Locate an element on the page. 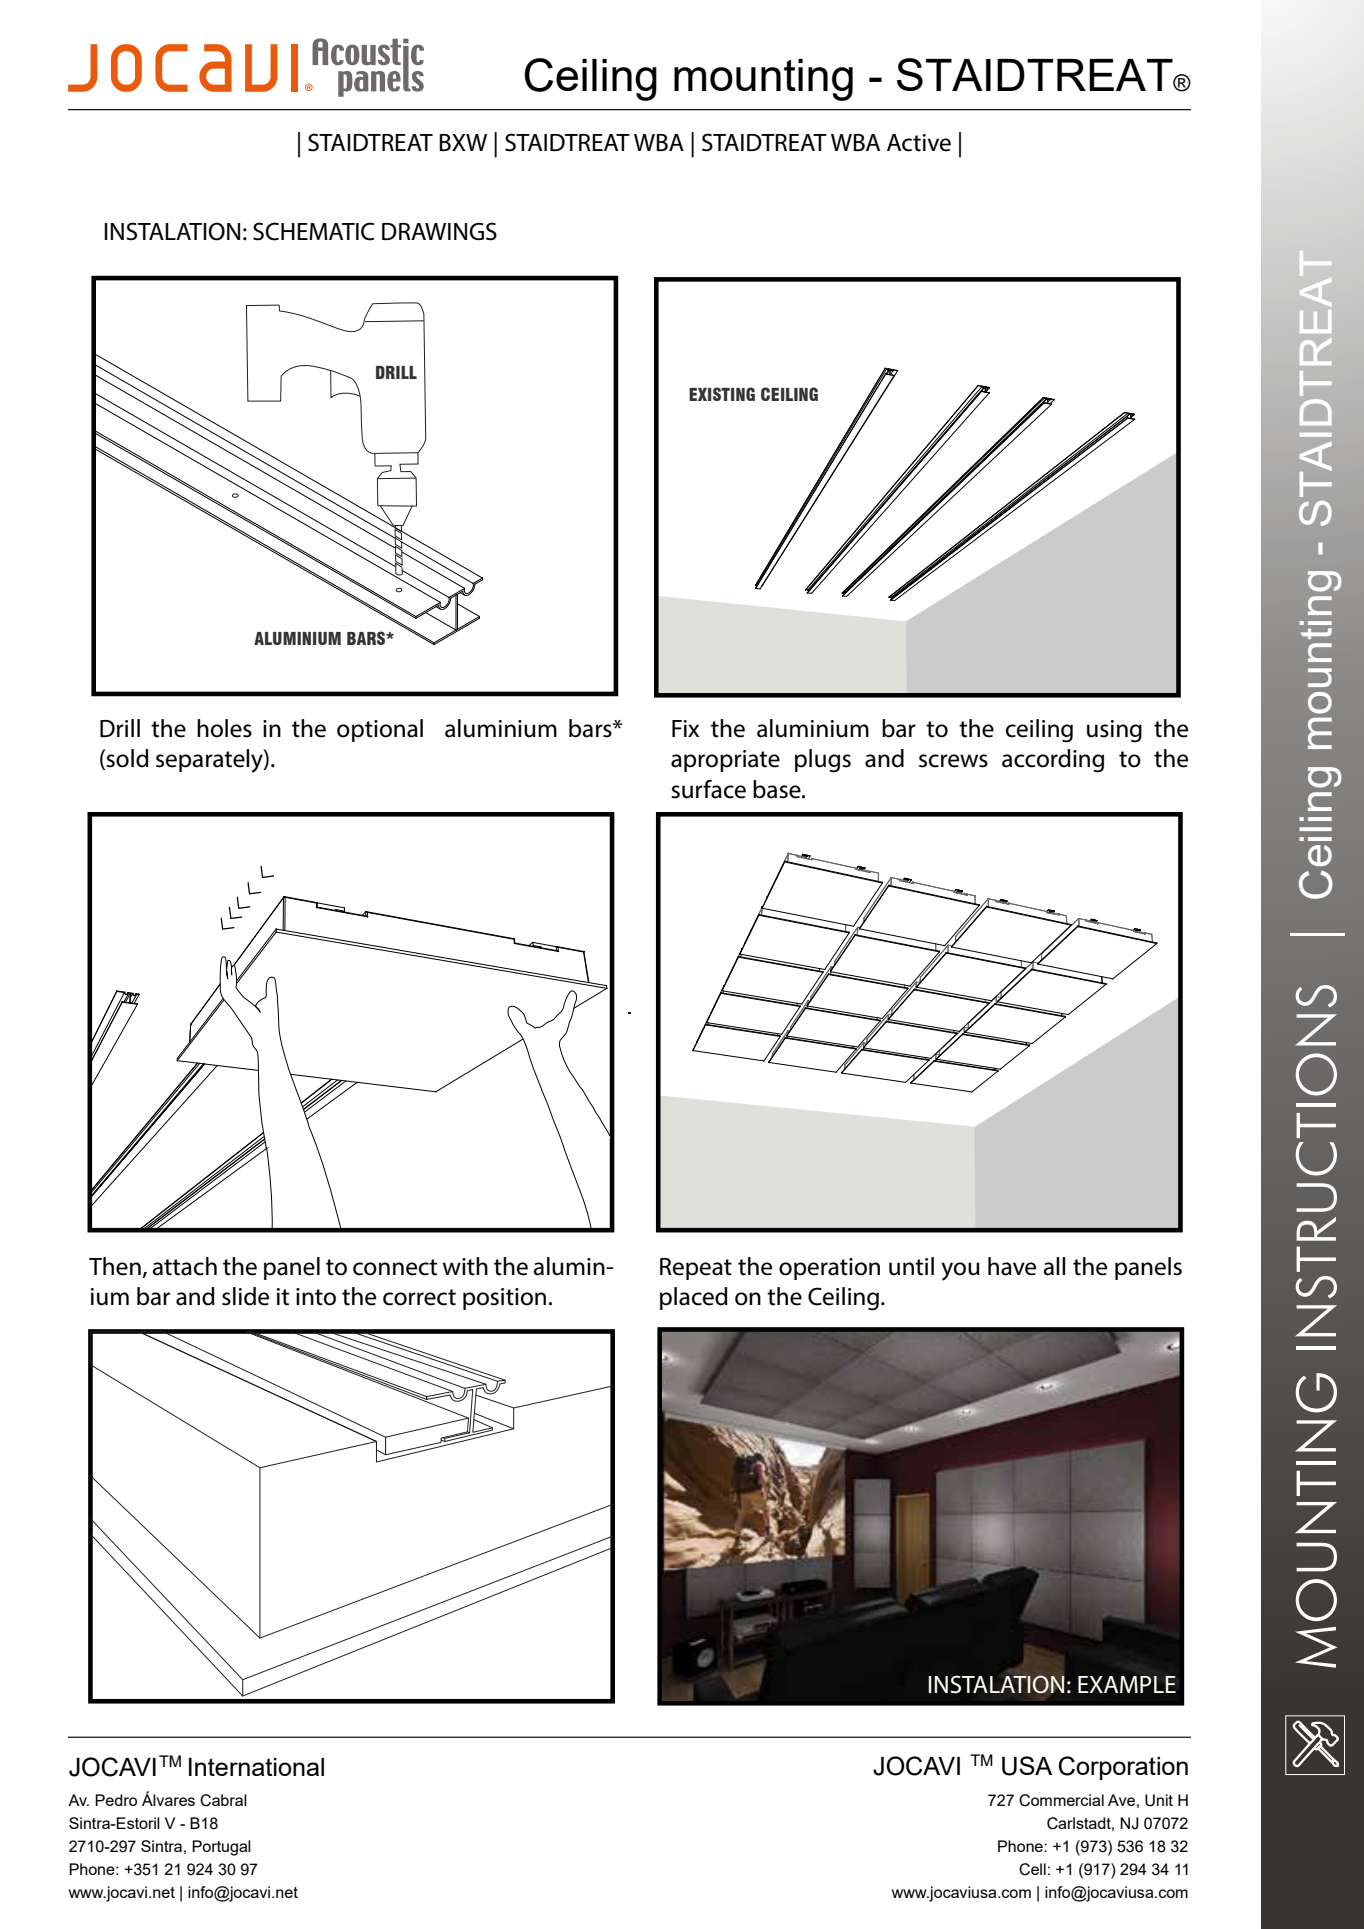 The height and width of the image is (1929, 1364). DRAWINGS is located at coordinates (439, 231).
